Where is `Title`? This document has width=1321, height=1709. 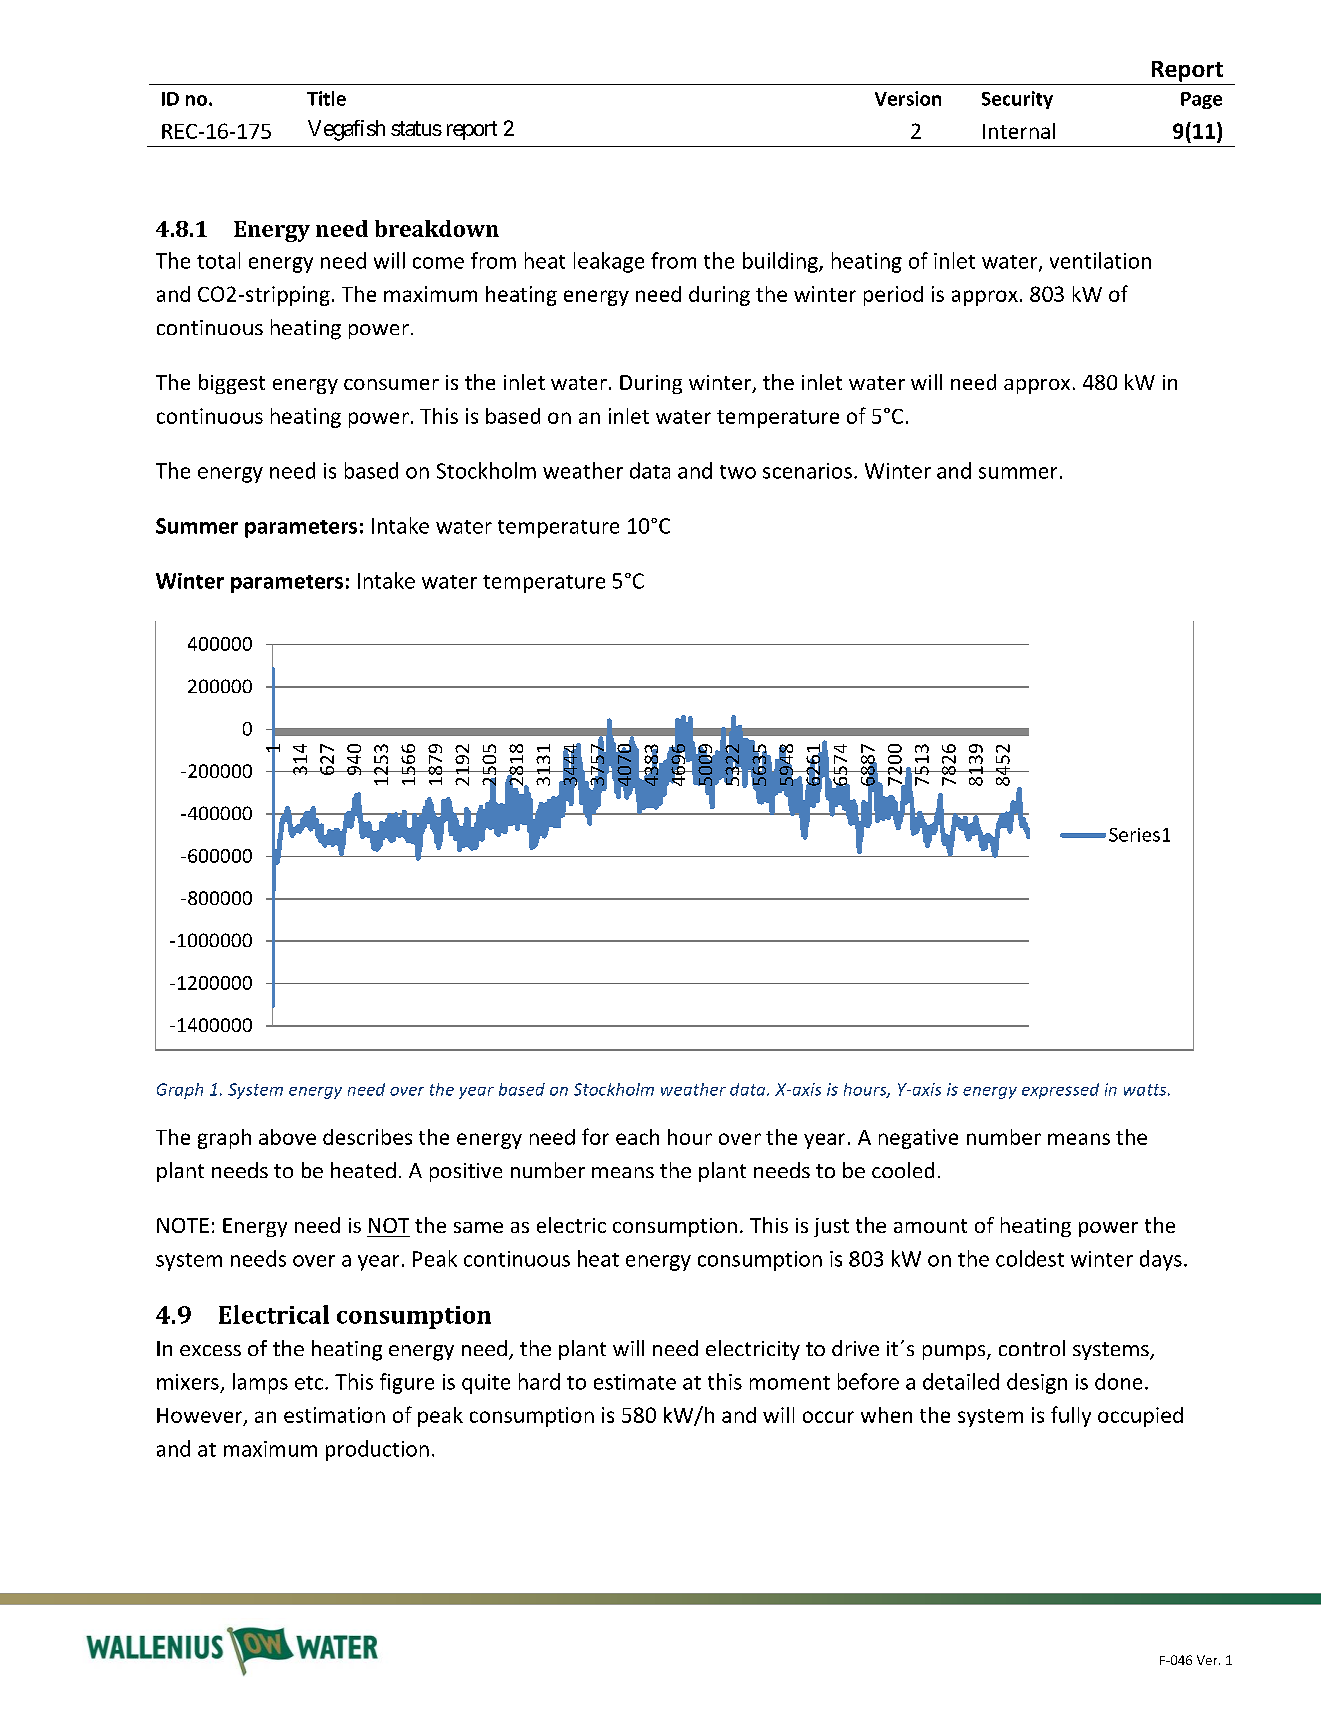 Title is located at coordinates (326, 98).
